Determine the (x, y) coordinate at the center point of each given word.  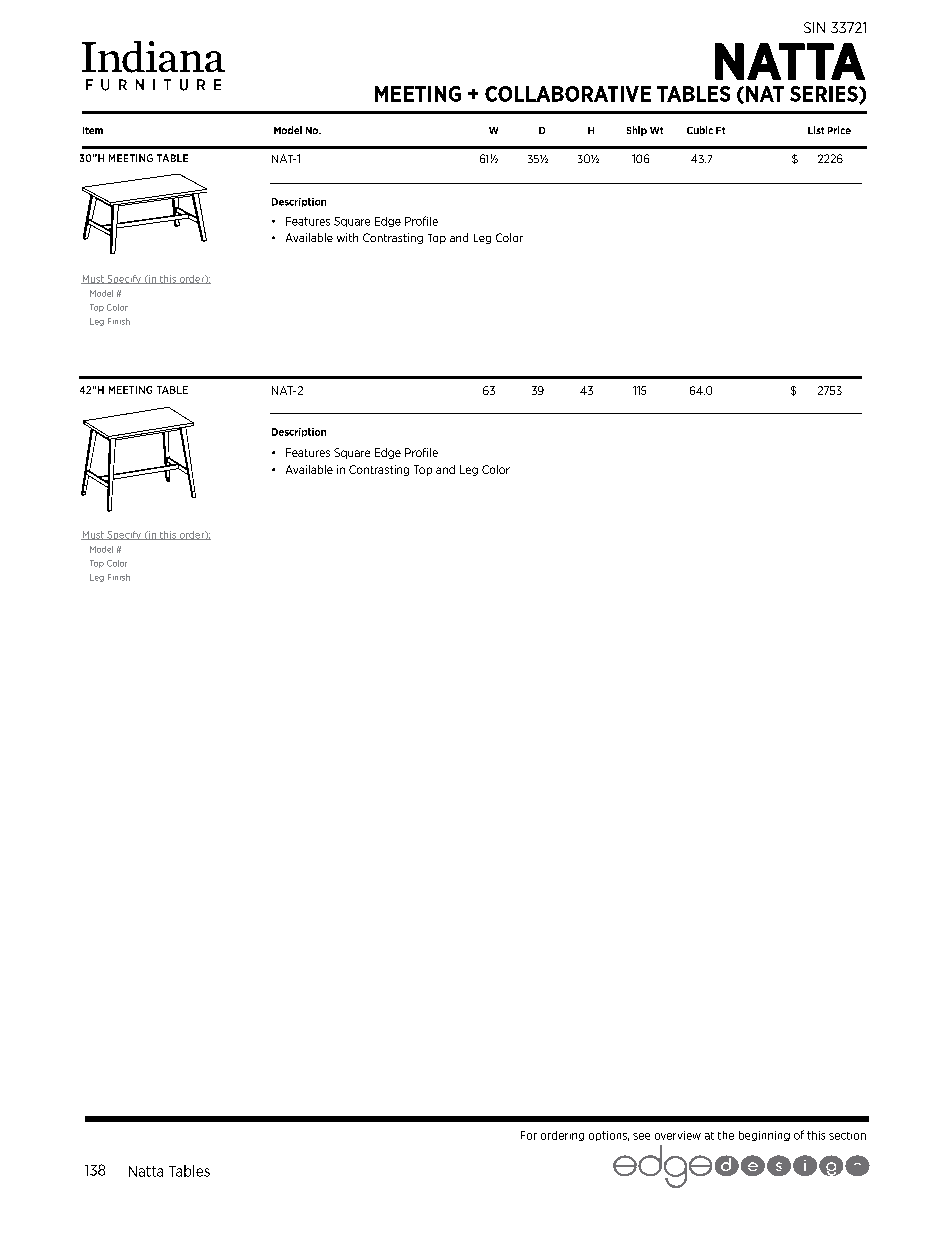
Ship (637, 131)
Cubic (700, 130)
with (347, 237)
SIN (814, 27)
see (641, 1136)
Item (93, 130)
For (529, 1135)
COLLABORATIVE (568, 94)
